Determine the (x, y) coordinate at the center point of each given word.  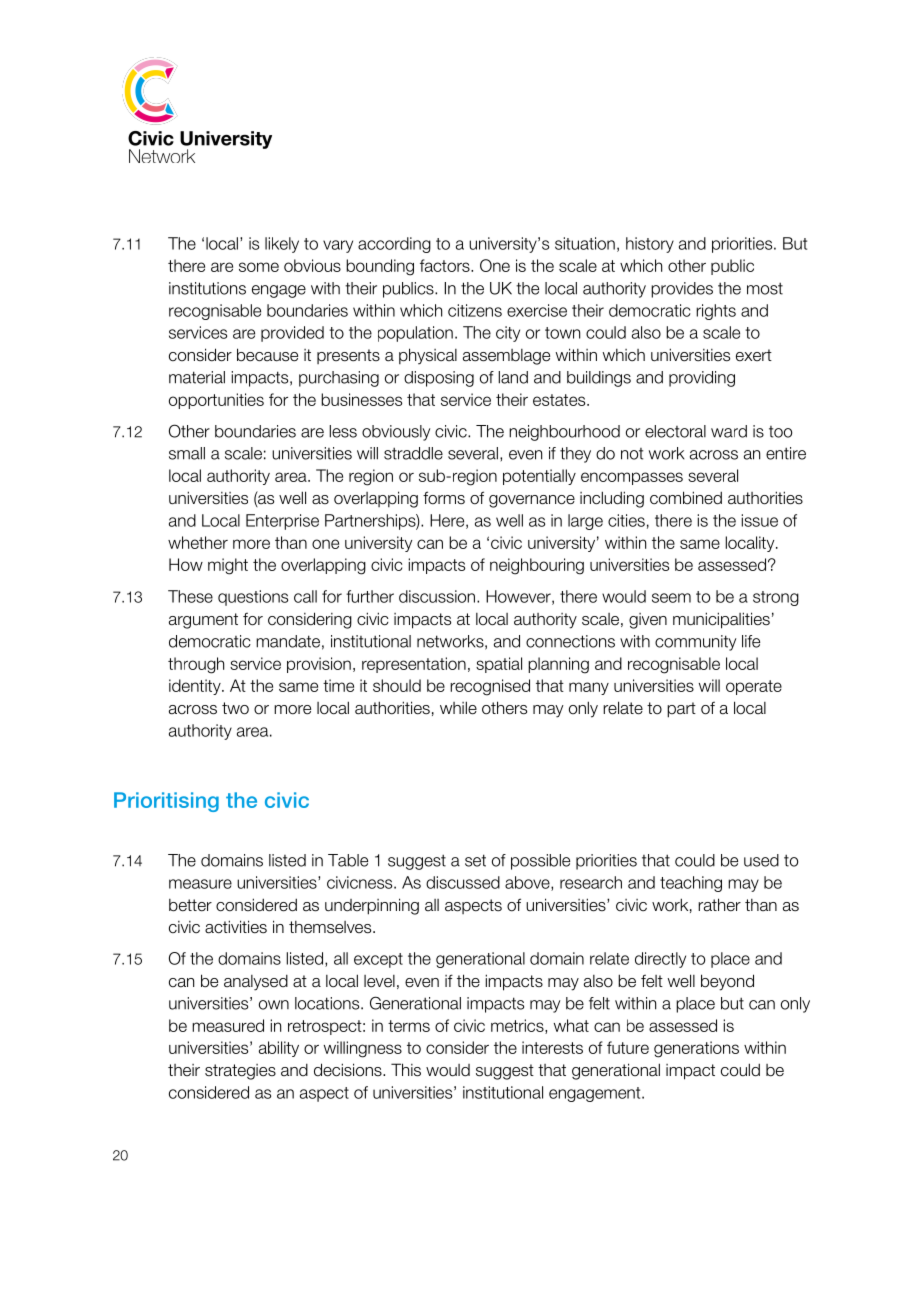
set (475, 860)
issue (759, 520)
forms (444, 498)
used (761, 860)
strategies (240, 1072)
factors (446, 265)
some (259, 267)
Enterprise (282, 522)
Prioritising (166, 802)
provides (682, 290)
